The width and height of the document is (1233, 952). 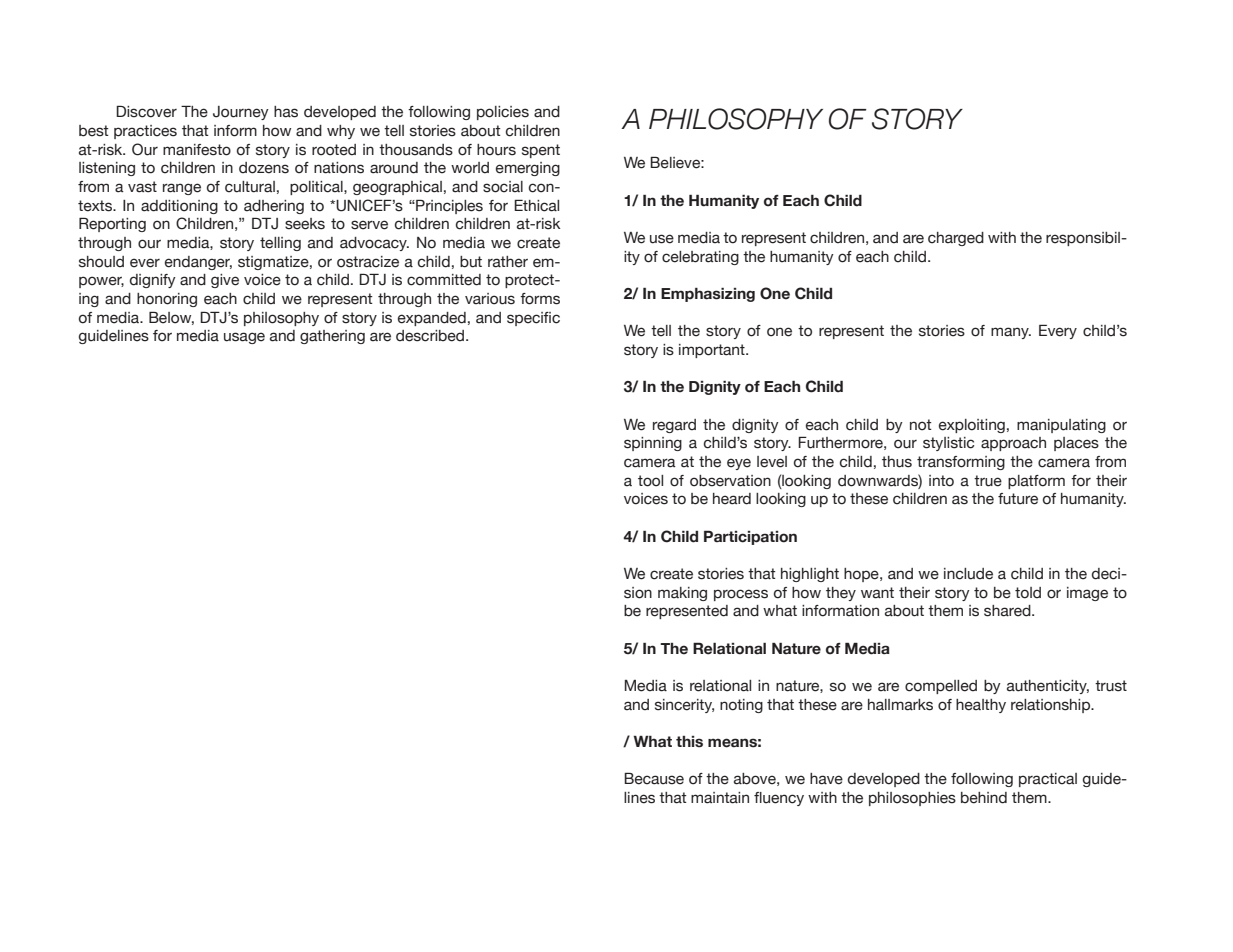 I want to click on usage, so click(x=244, y=338).
